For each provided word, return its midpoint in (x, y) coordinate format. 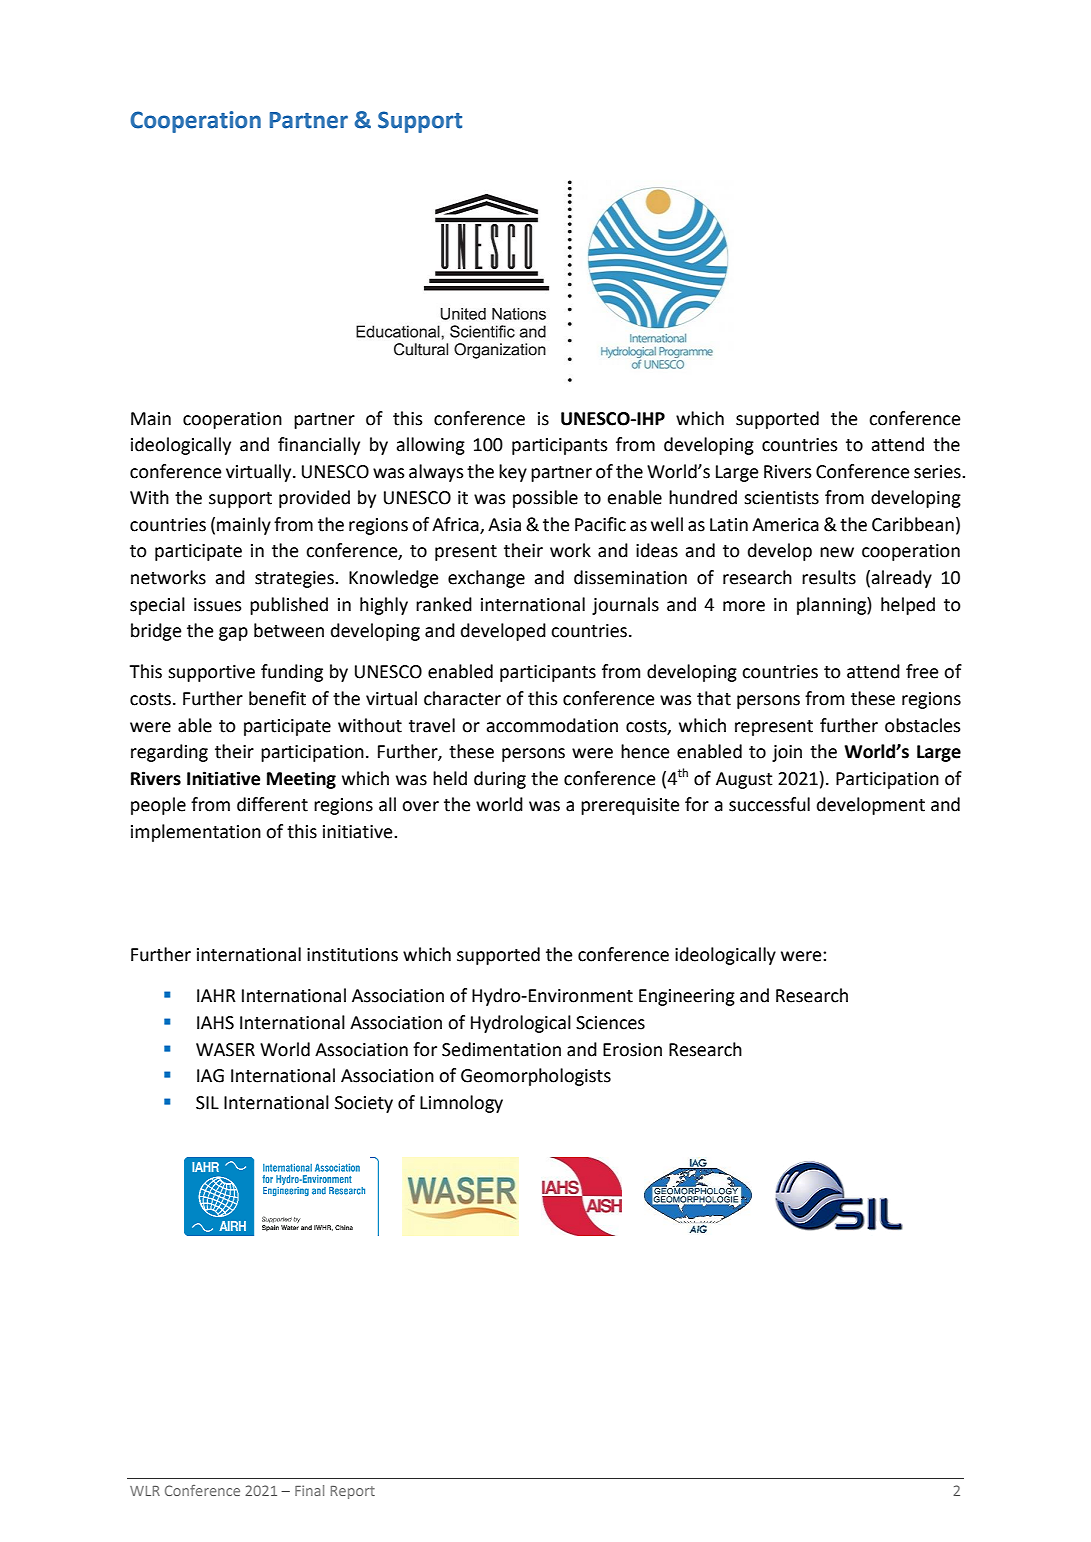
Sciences (610, 1023)
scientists (781, 498)
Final (309, 1490)
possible (545, 499)
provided (314, 499)
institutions (352, 955)
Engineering (687, 997)
